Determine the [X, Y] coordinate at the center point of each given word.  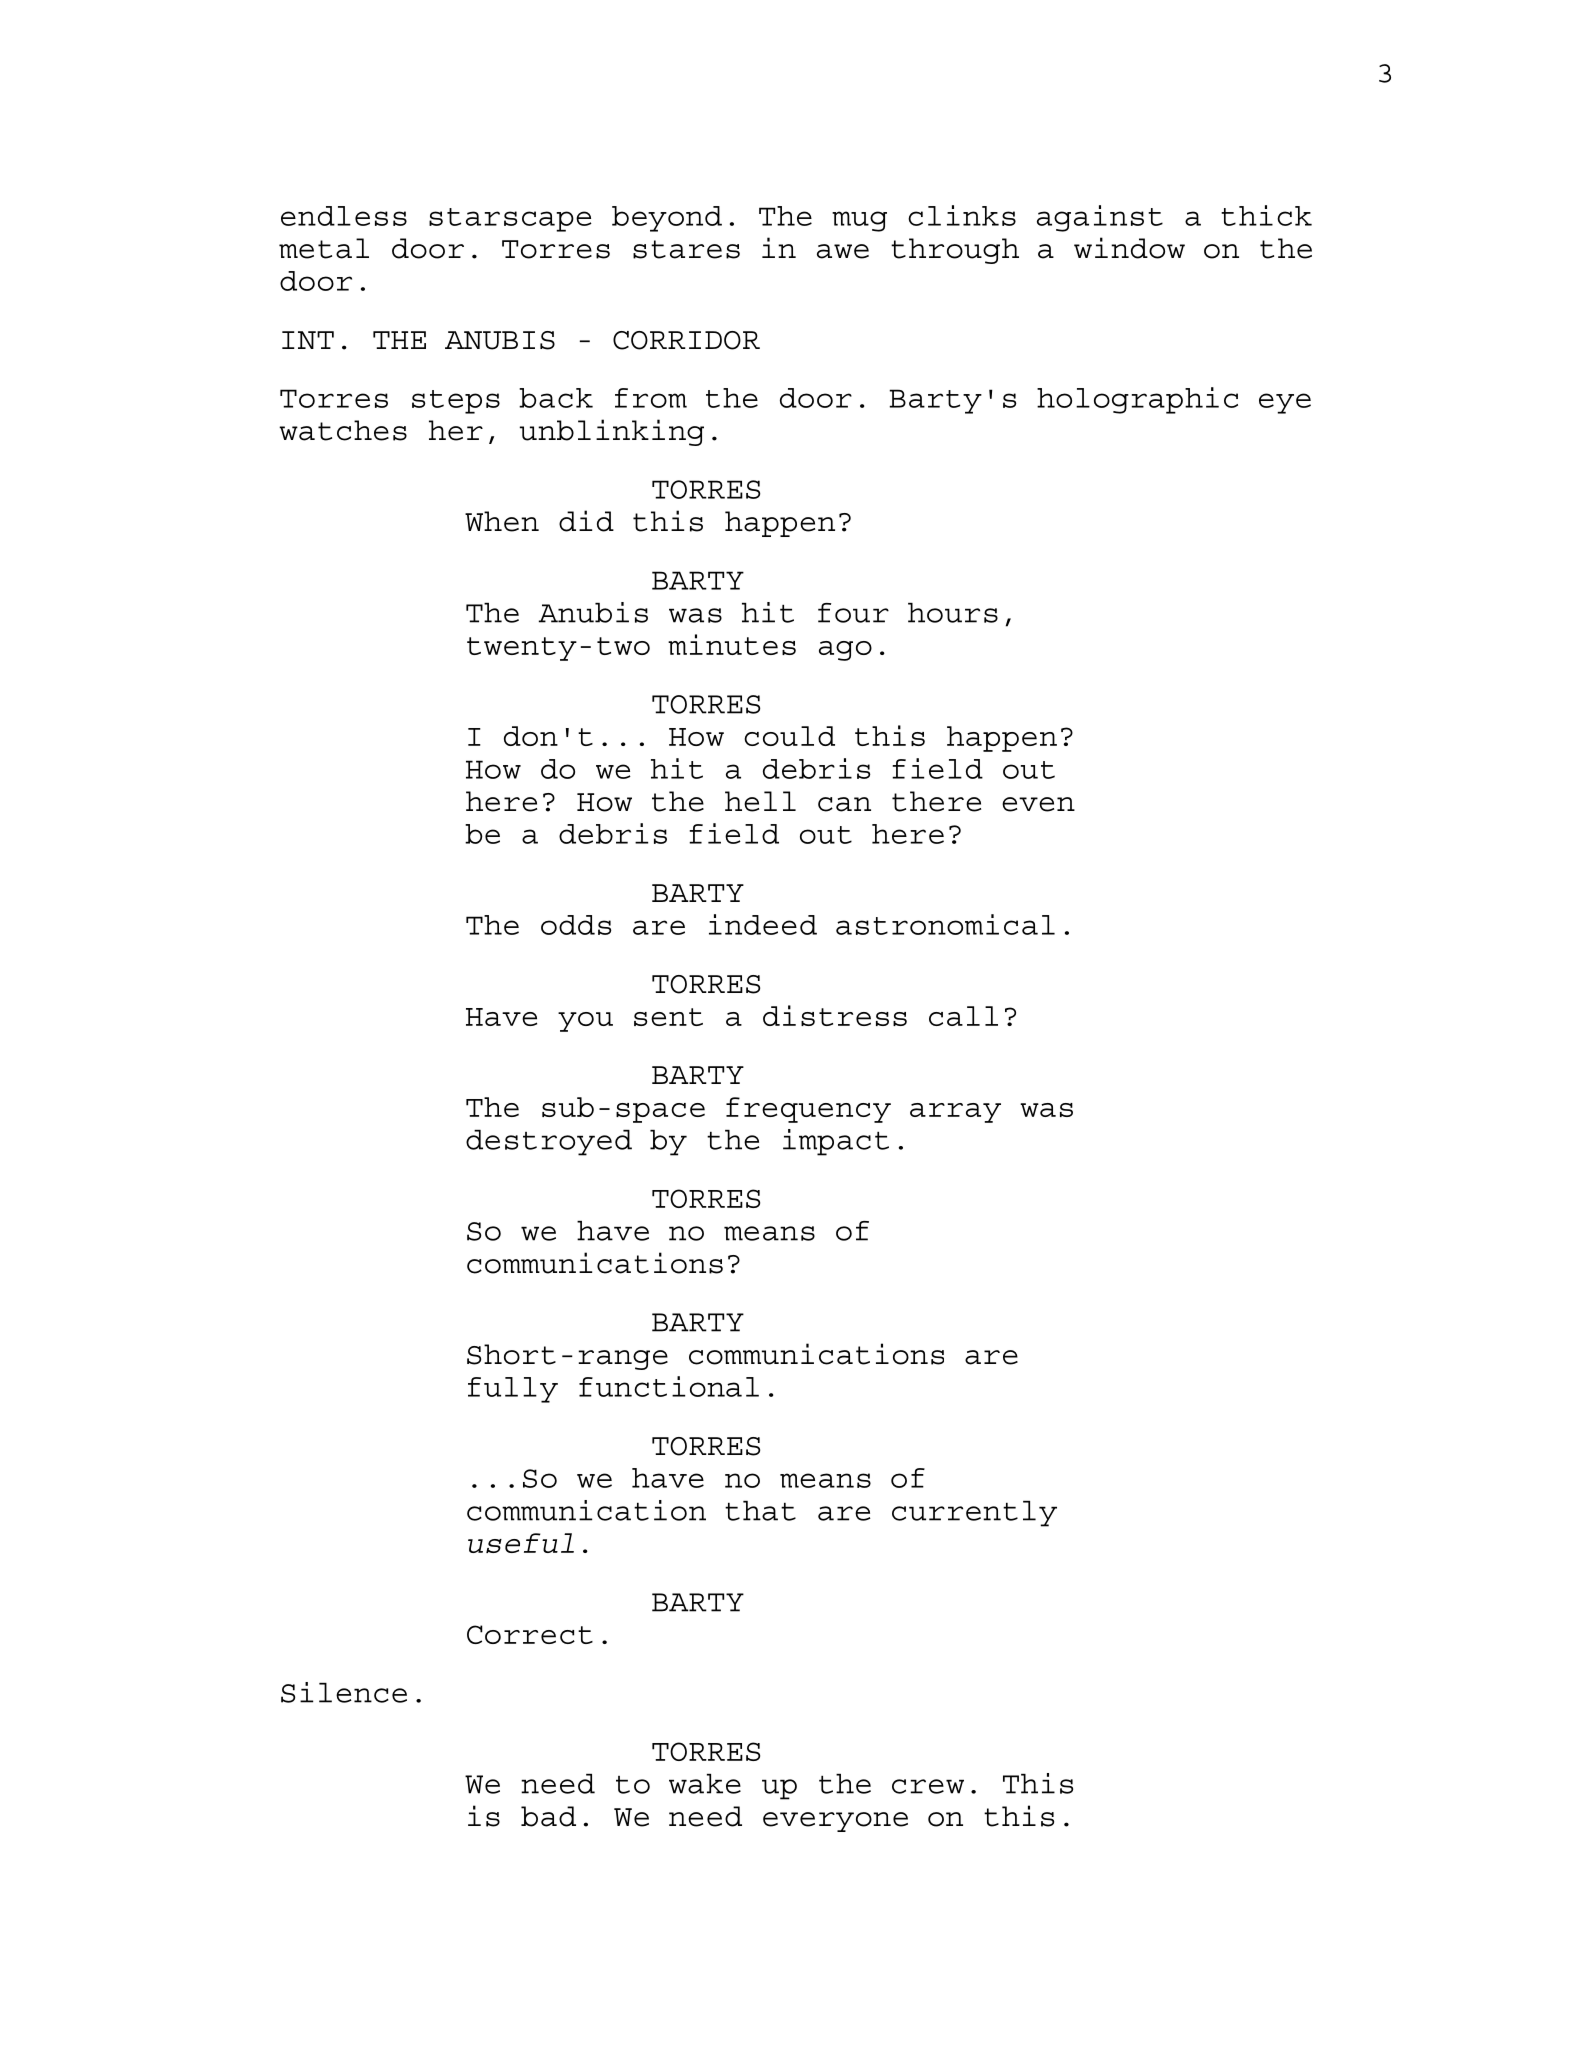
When [502, 521]
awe [843, 251]
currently [974, 1514]
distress [835, 1015]
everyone [835, 1822]
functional [669, 1386]
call [963, 1016]
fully [513, 1390]
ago [845, 651]
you [585, 1022]
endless [344, 216]
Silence [344, 1692]
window [1129, 248]
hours [953, 613]
